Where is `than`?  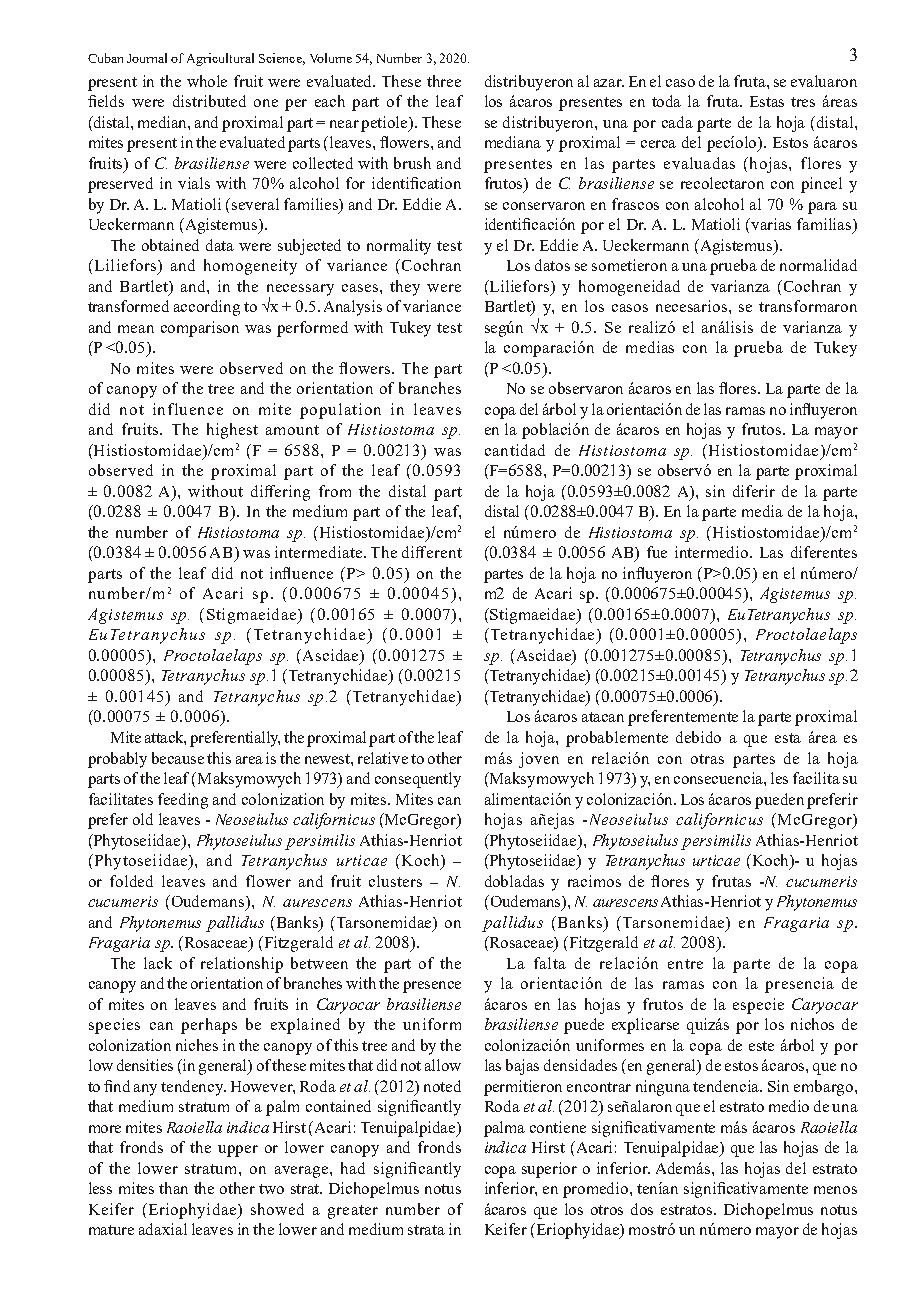 than is located at coordinates (173, 1188).
